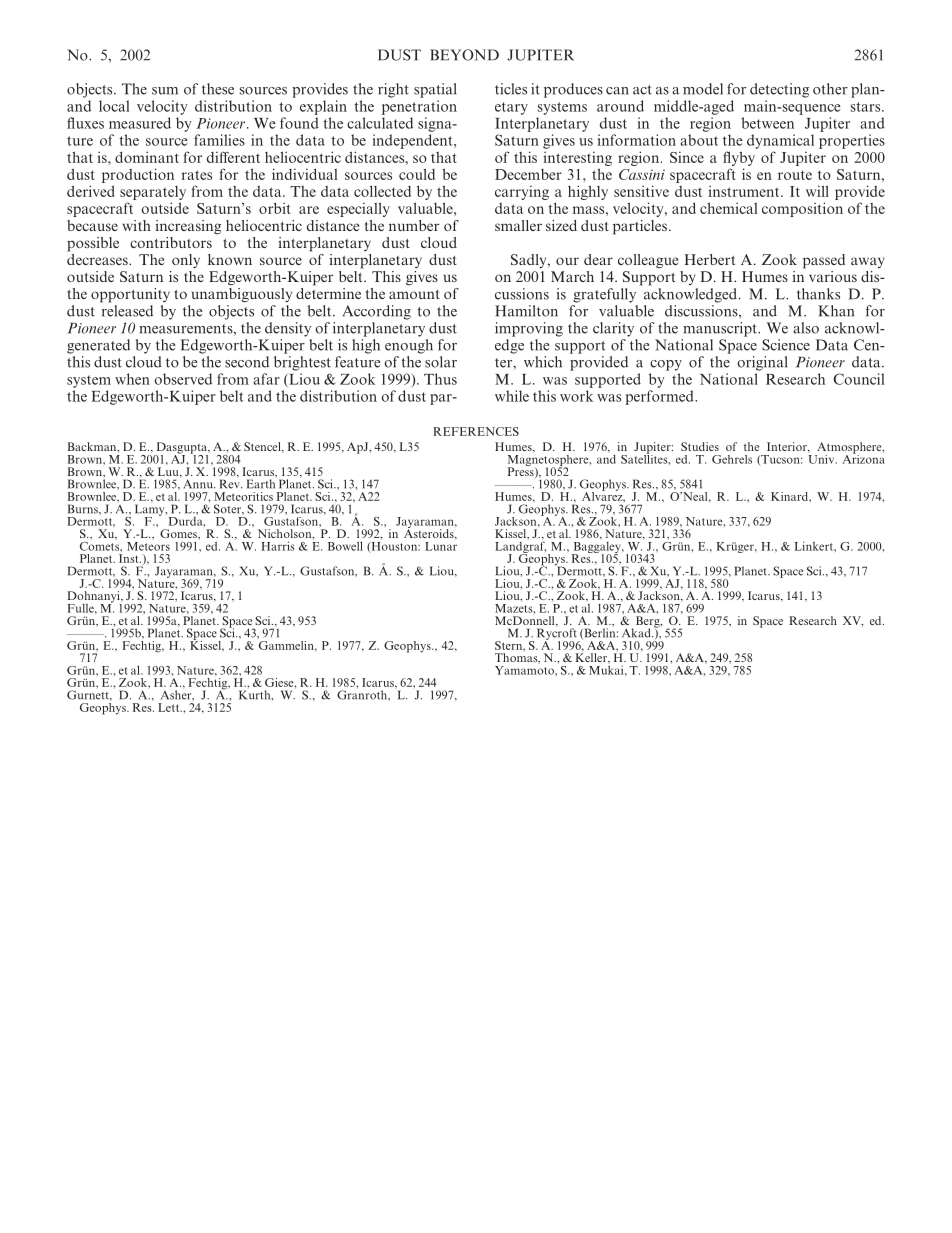  I want to click on BEYOND, so click(464, 55).
